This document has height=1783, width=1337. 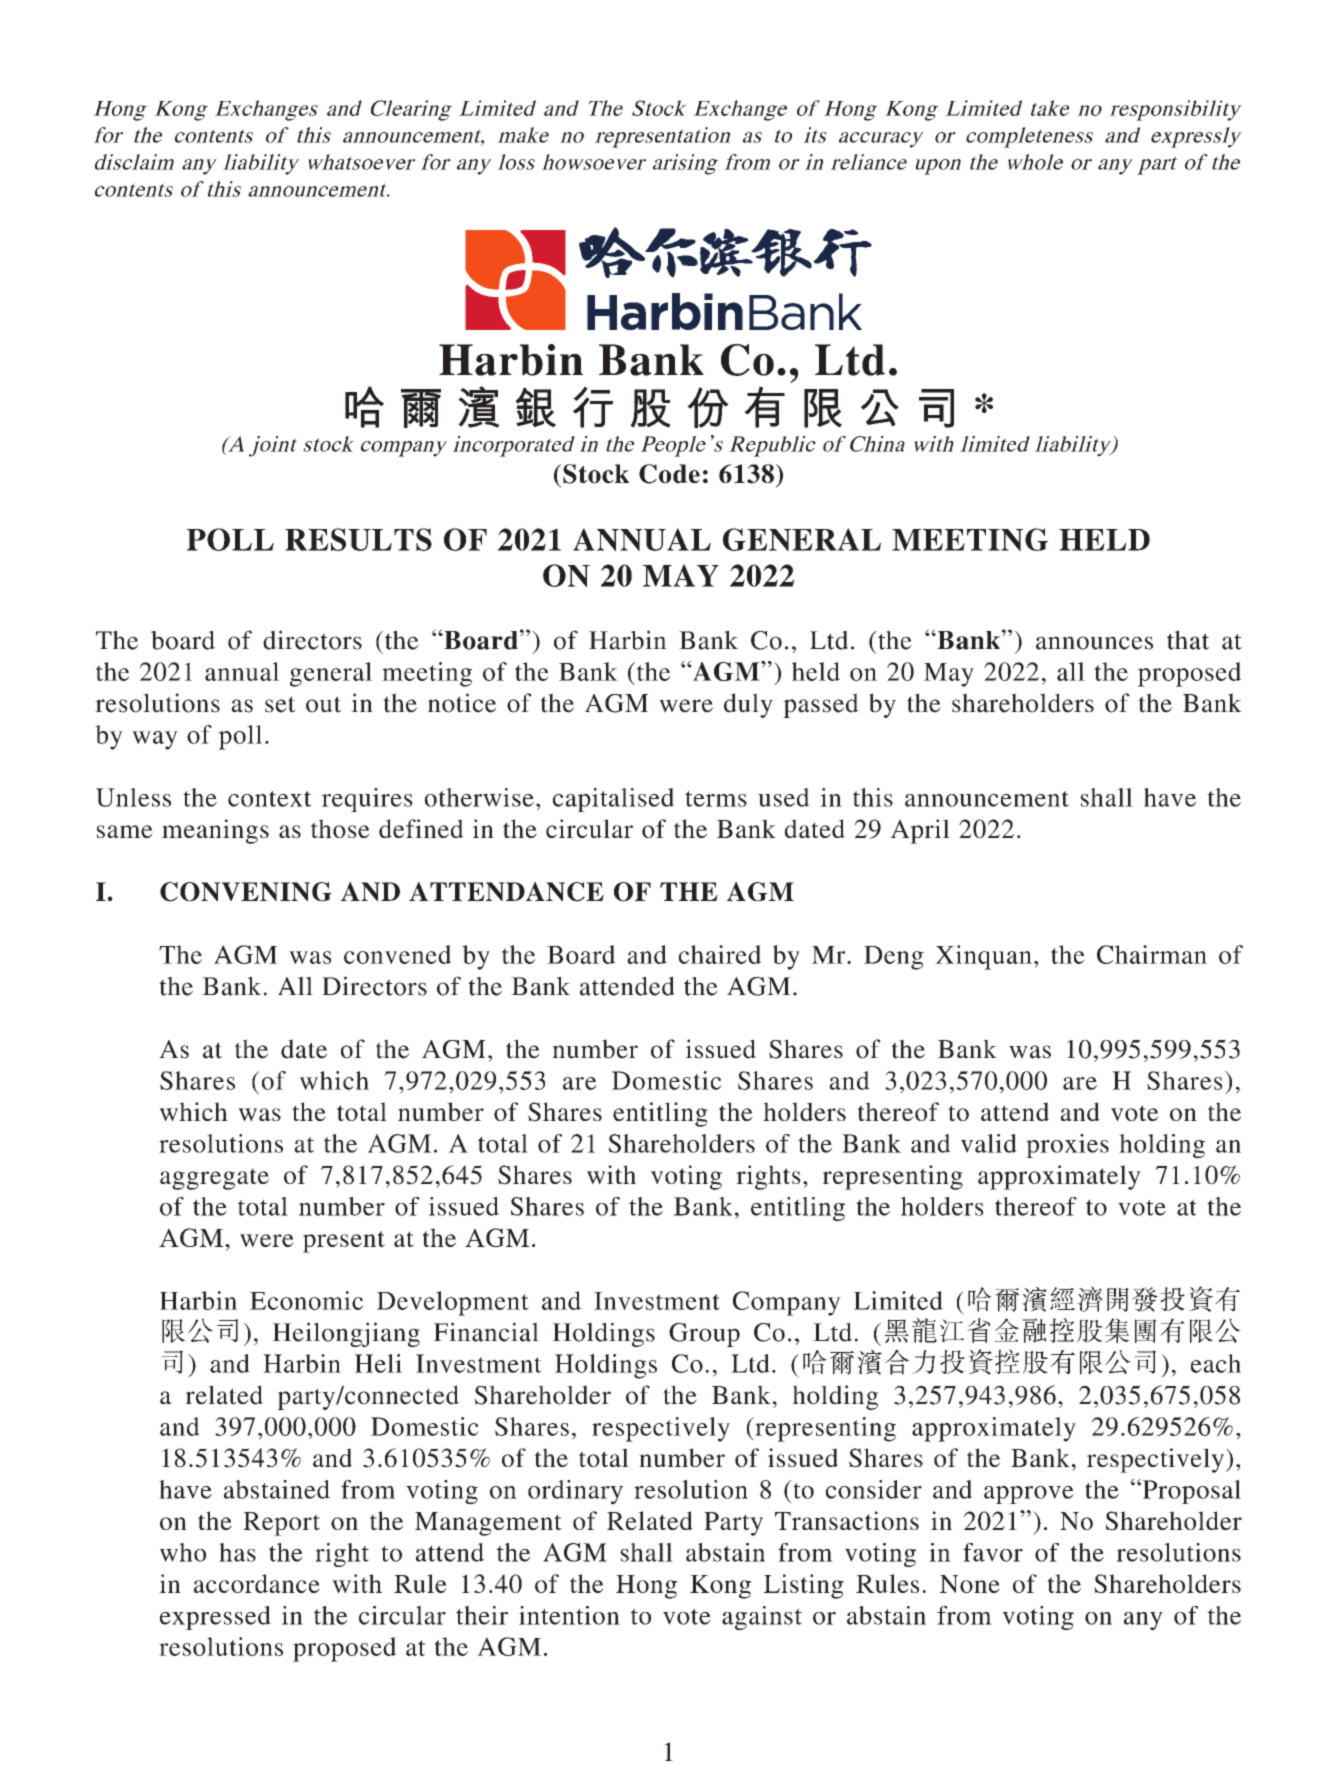 What do you see at coordinates (1152, 954) in the document?
I see `Chairman` at bounding box center [1152, 954].
